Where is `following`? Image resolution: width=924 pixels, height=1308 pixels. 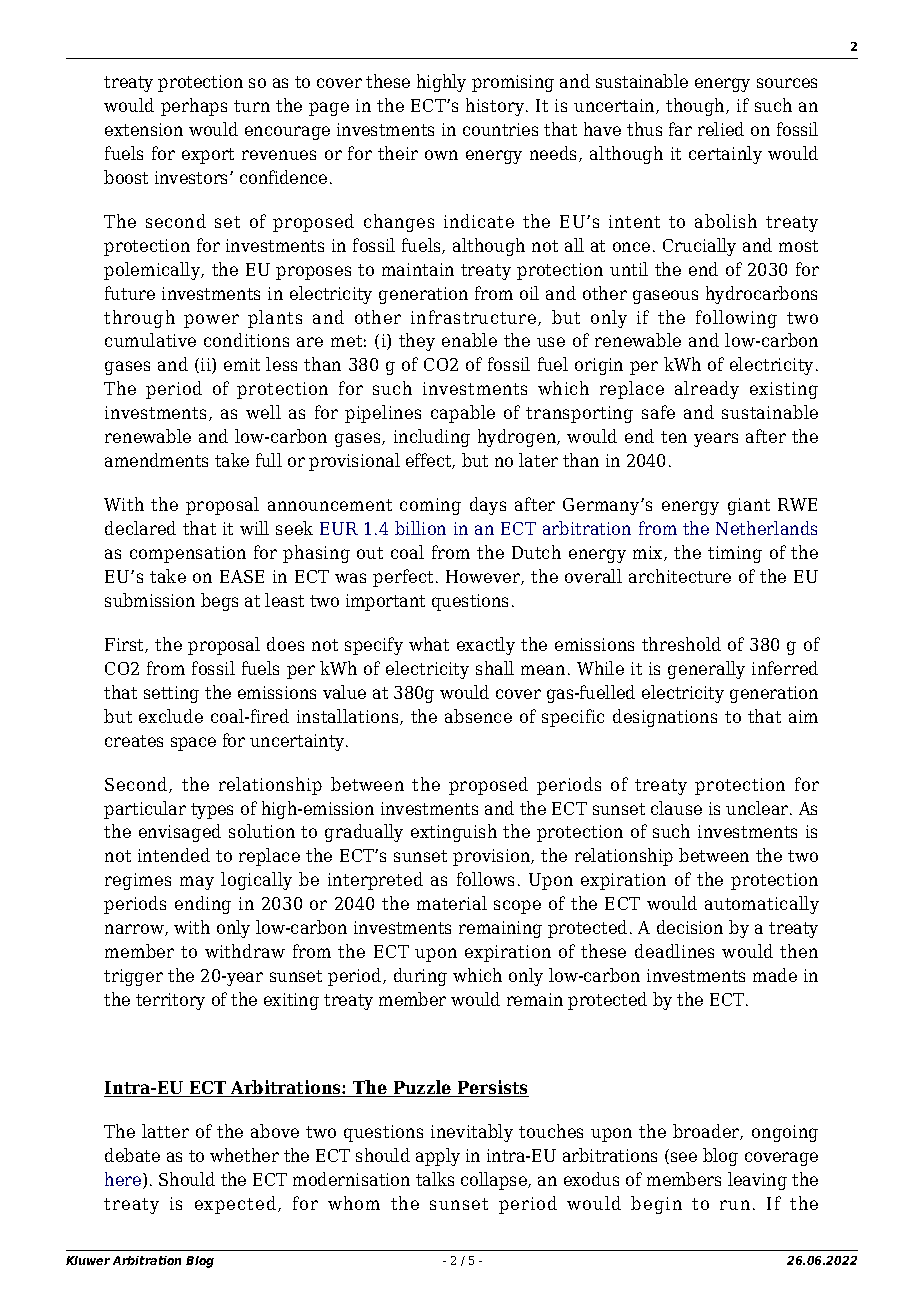 following is located at coordinates (736, 319).
